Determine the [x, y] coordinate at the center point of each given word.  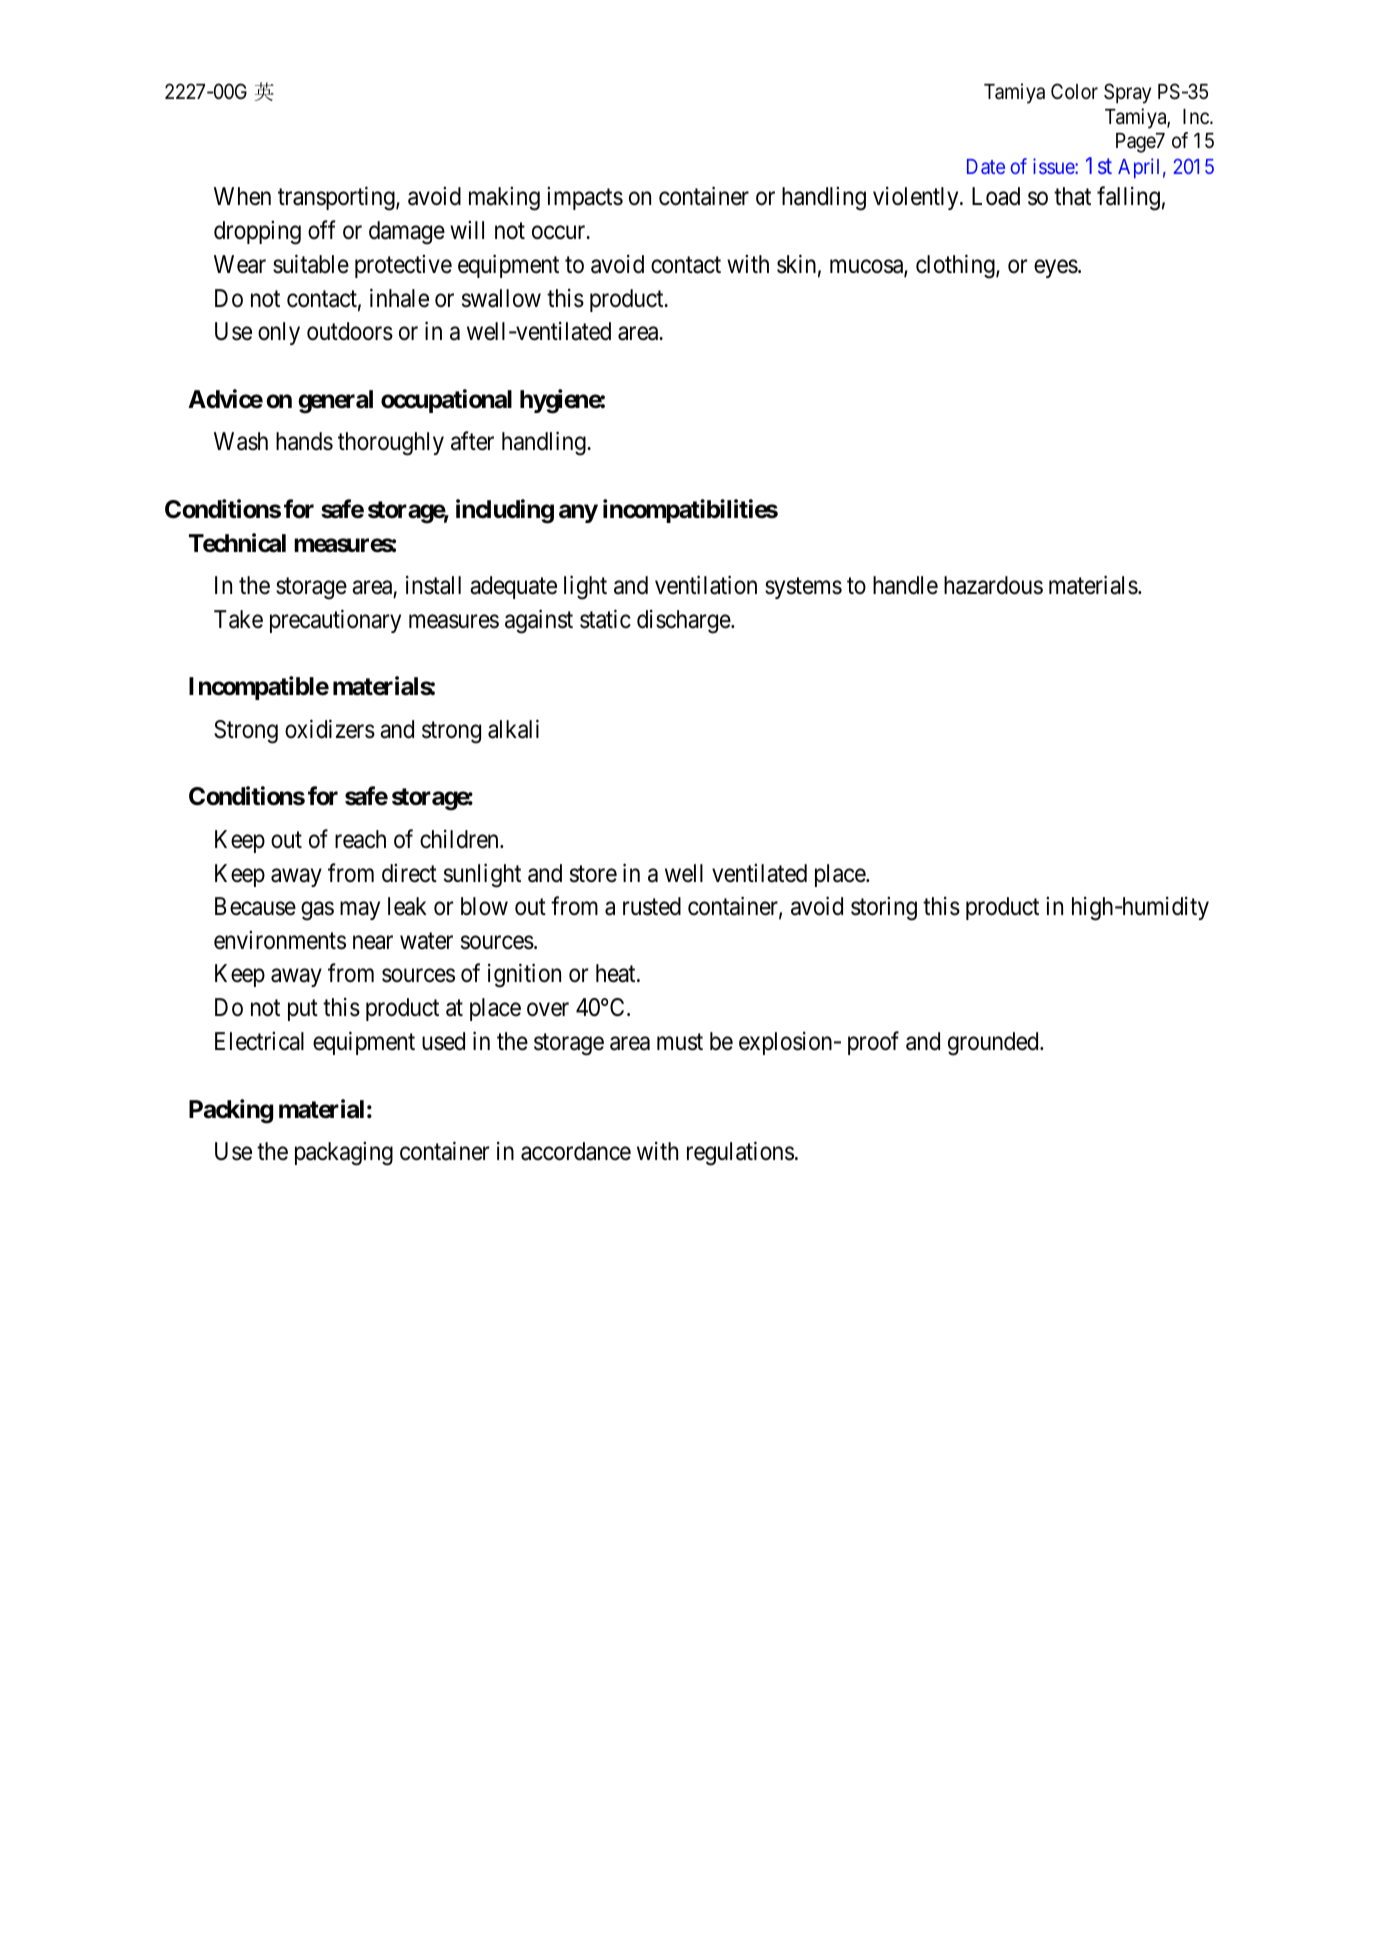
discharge [684, 621]
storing [884, 909]
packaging [344, 1154]
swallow [501, 298]
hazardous [993, 585]
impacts [585, 198]
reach [360, 839]
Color [1074, 91]
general [335, 402]
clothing [956, 266]
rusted [652, 906]
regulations [740, 1153]
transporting [337, 199]
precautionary [335, 621]
